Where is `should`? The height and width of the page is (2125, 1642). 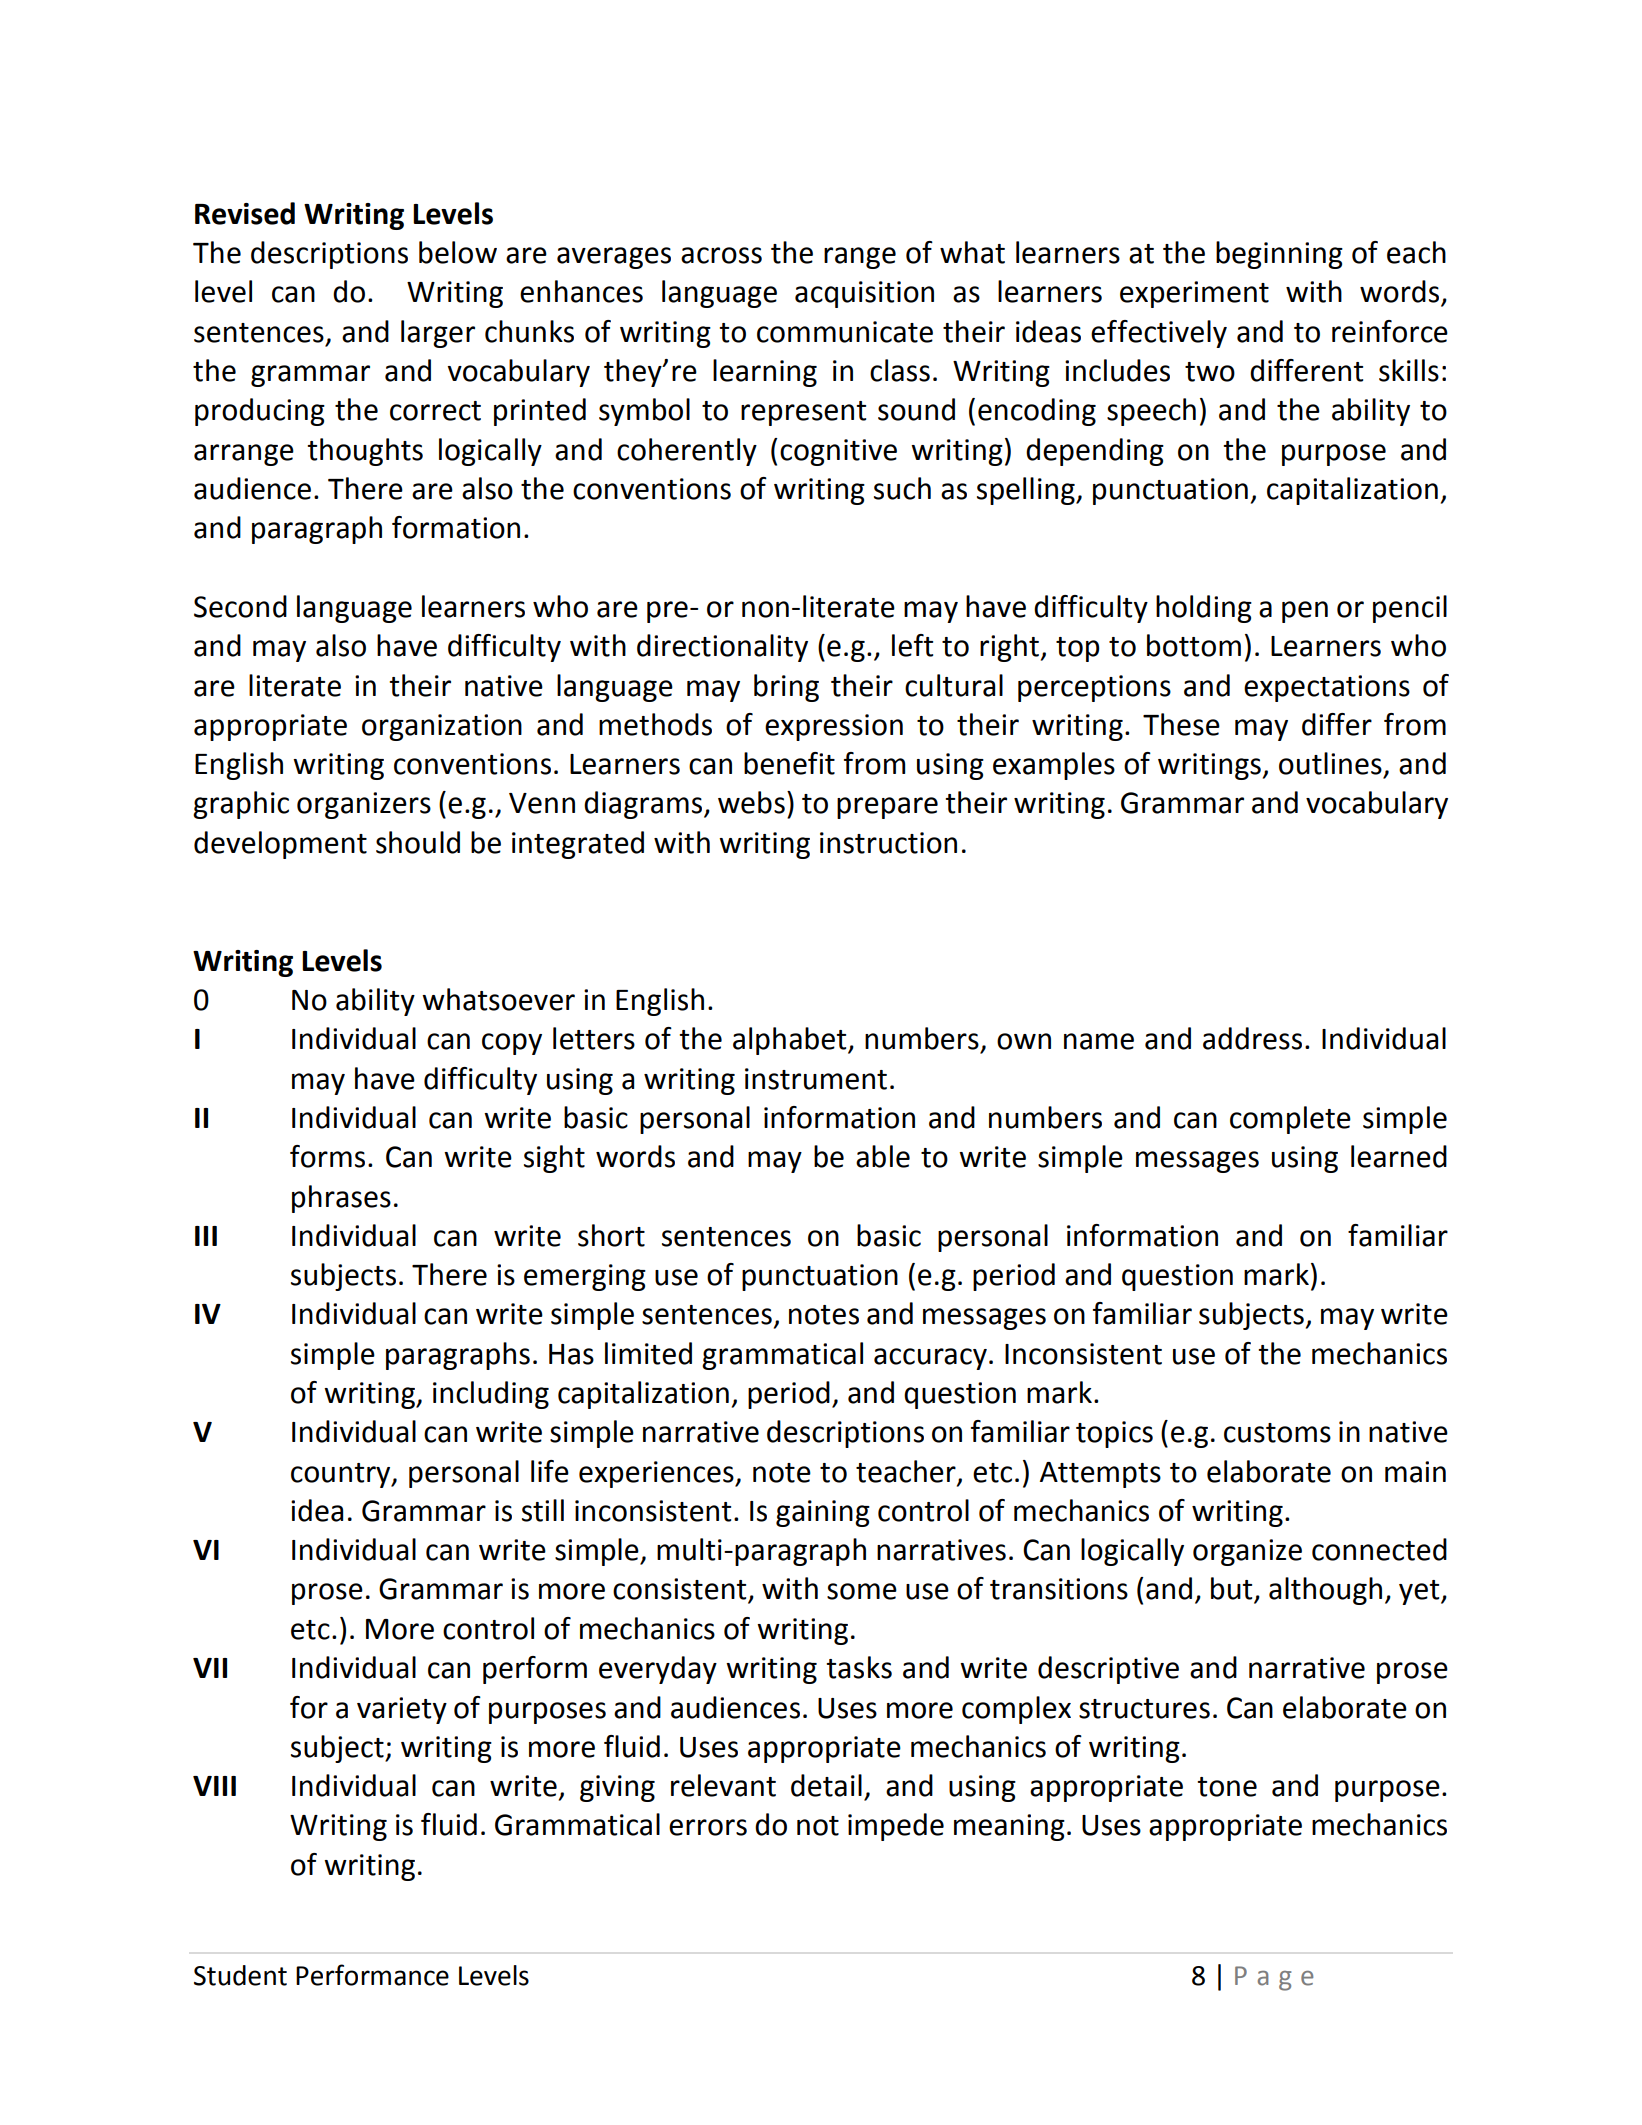 should is located at coordinates (418, 842).
